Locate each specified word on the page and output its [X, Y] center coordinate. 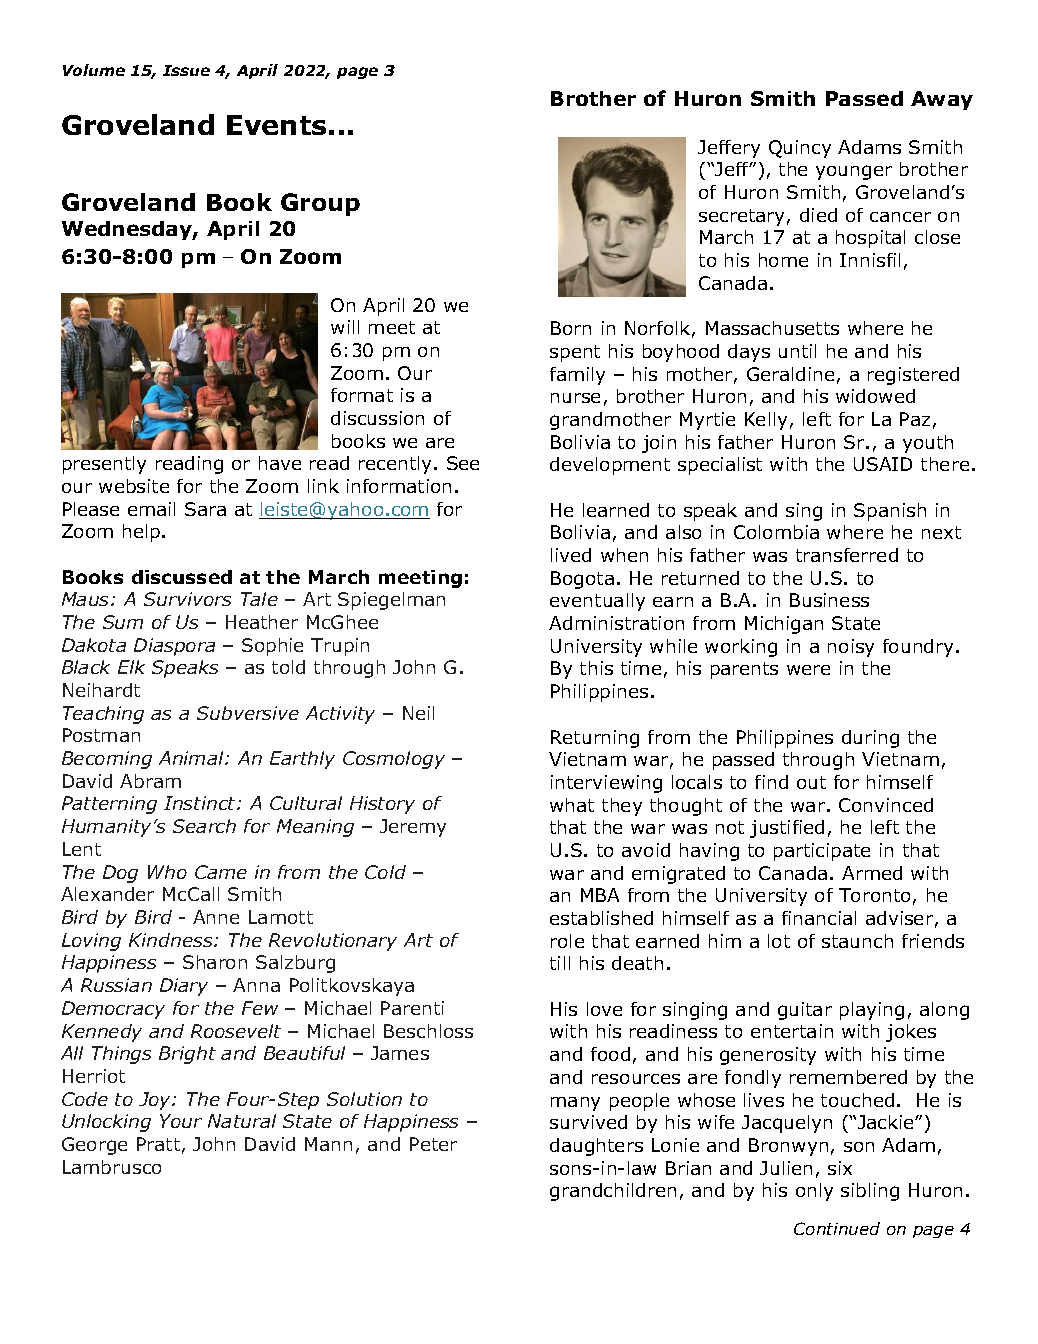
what [572, 805]
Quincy [800, 149]
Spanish [890, 512]
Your [181, 1121]
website [134, 486]
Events [276, 125]
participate [822, 852]
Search [204, 826]
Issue [186, 70]
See [463, 463]
